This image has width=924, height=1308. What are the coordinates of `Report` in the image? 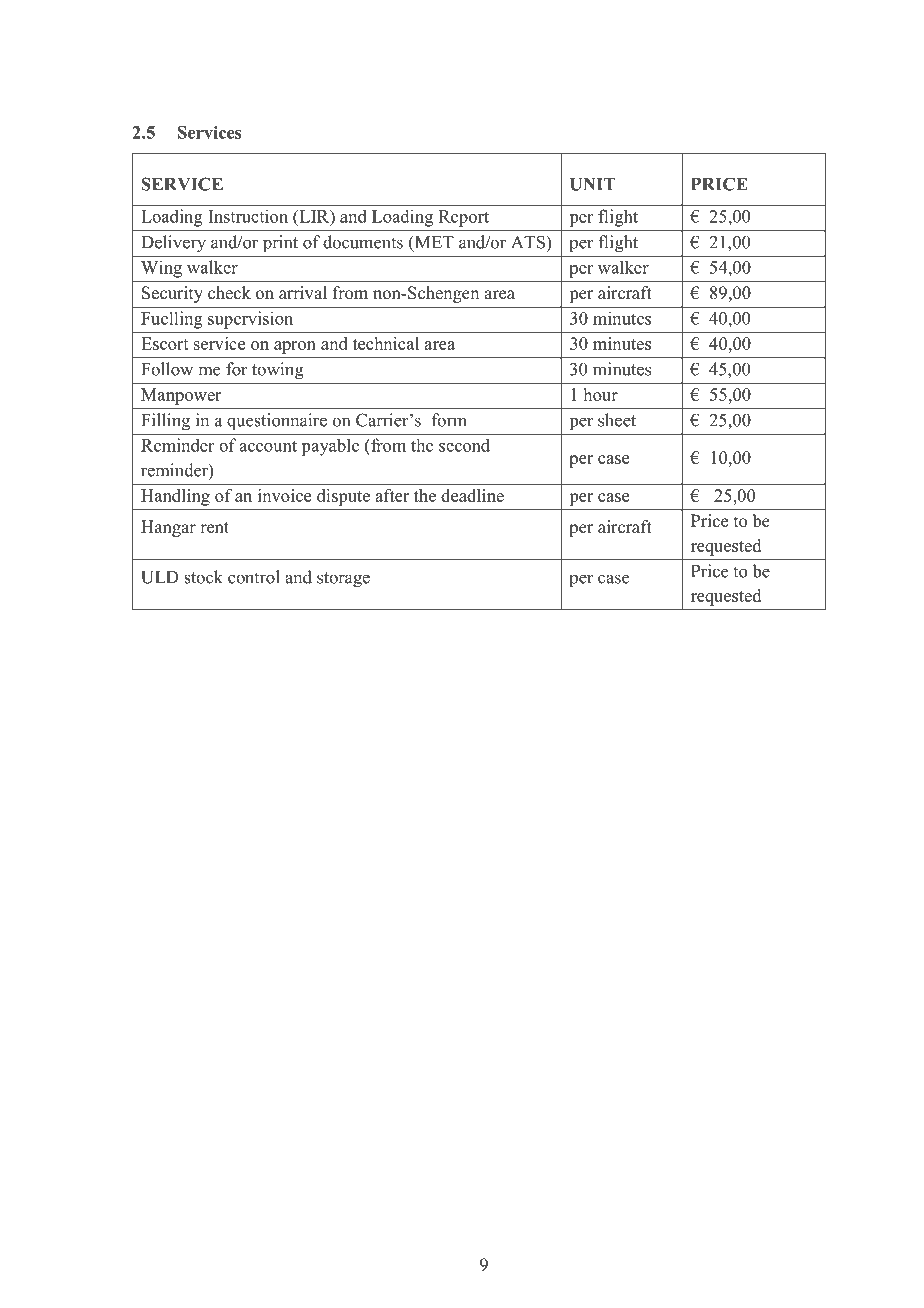 It's located at (464, 218).
